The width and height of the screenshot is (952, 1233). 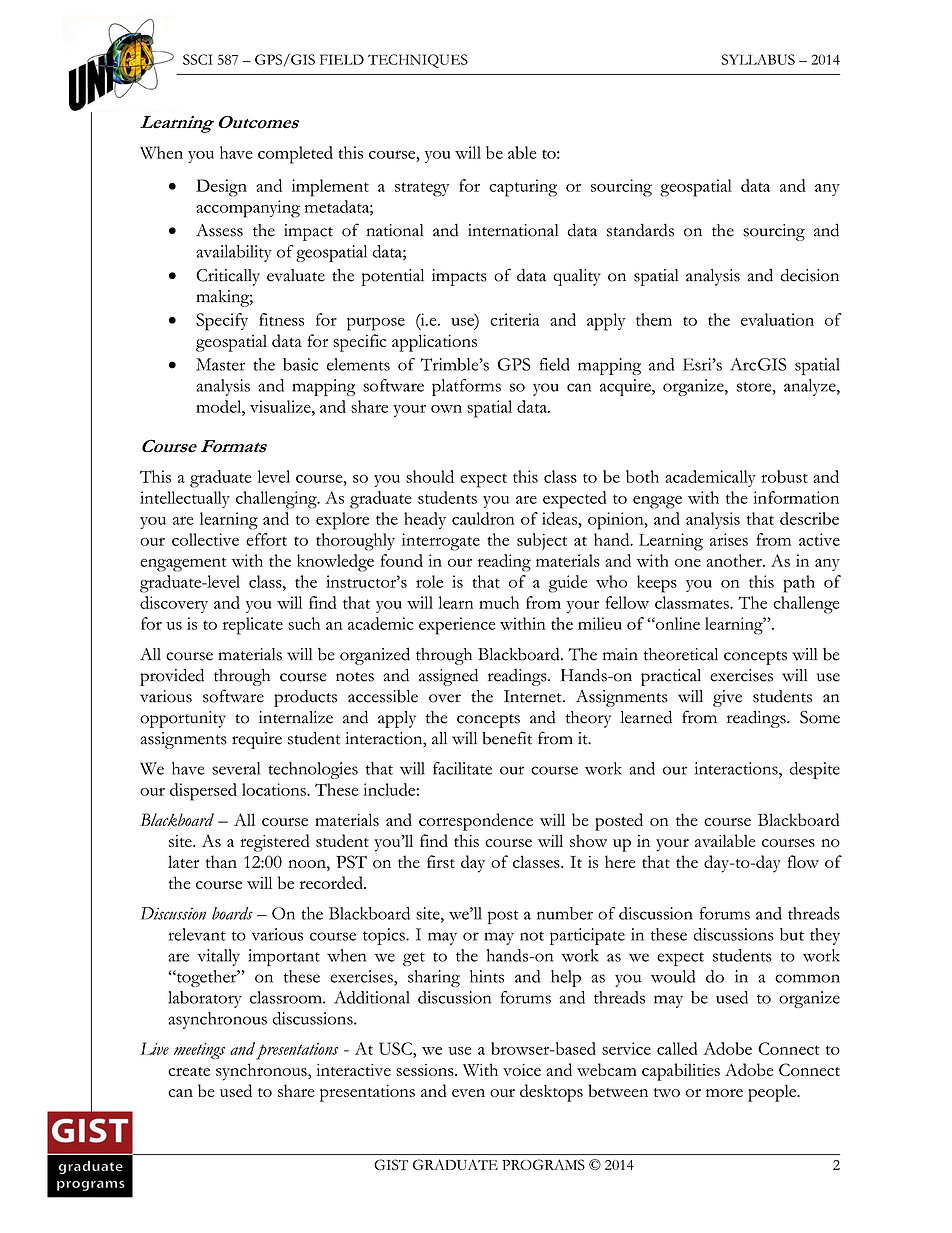 What do you see at coordinates (499, 602) in the screenshot?
I see `much` at bounding box center [499, 602].
